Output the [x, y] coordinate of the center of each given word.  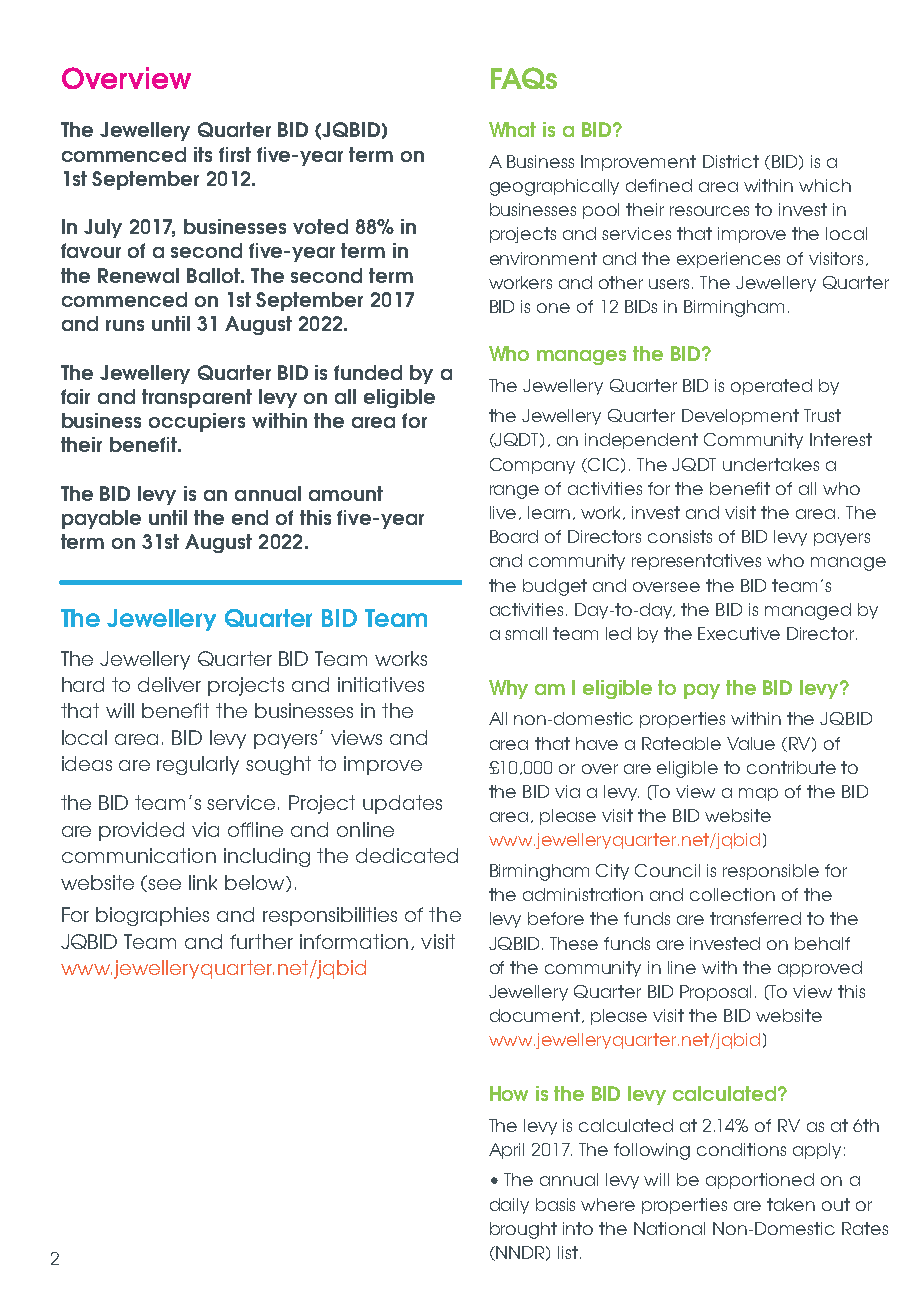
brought [523, 1230]
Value [751, 743]
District [731, 161]
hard [83, 684]
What [512, 129]
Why [508, 689]
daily [509, 1206]
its [203, 154]
